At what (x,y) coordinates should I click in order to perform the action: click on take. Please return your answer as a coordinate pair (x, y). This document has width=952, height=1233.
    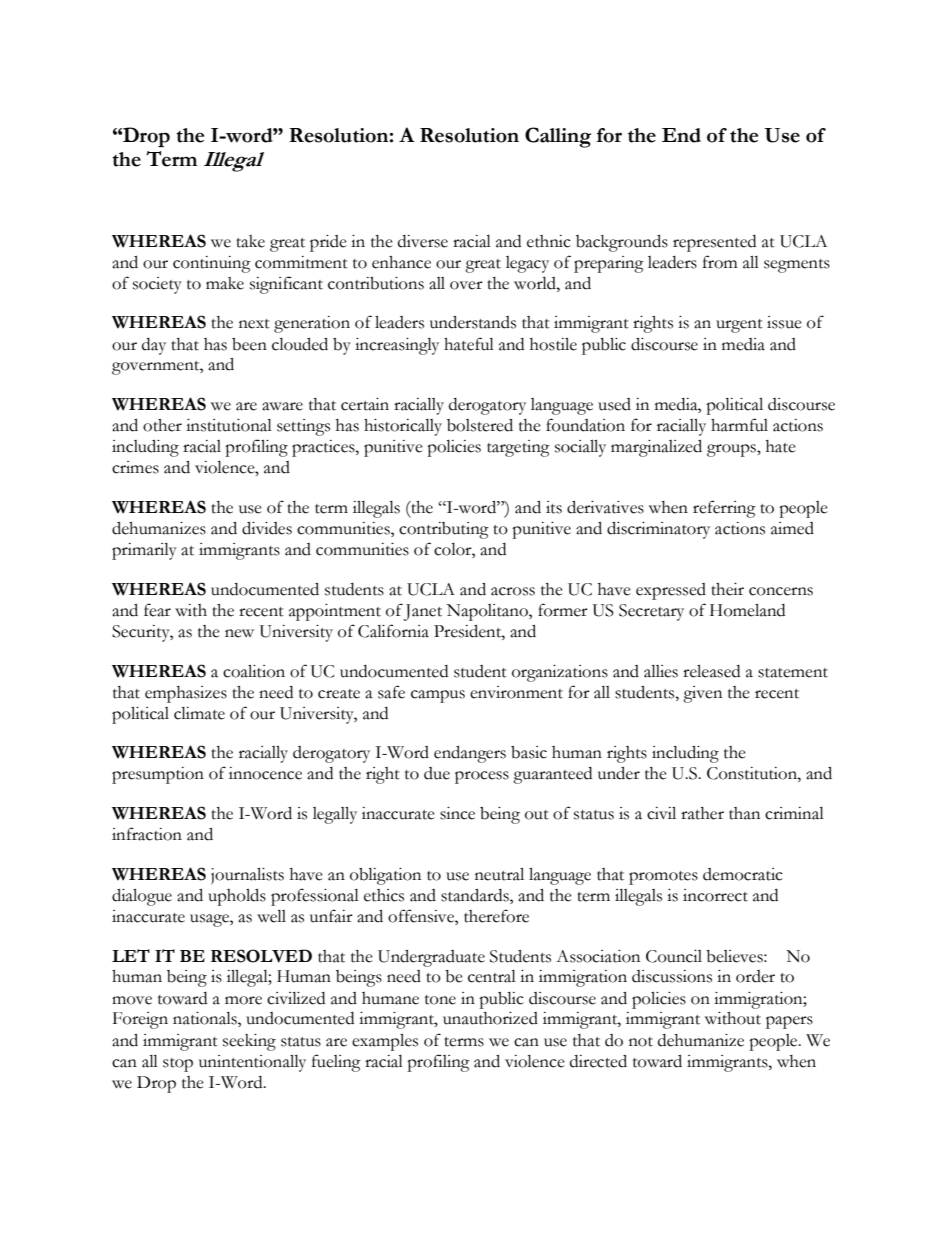
    Looking at the image, I should click on (250, 241).
